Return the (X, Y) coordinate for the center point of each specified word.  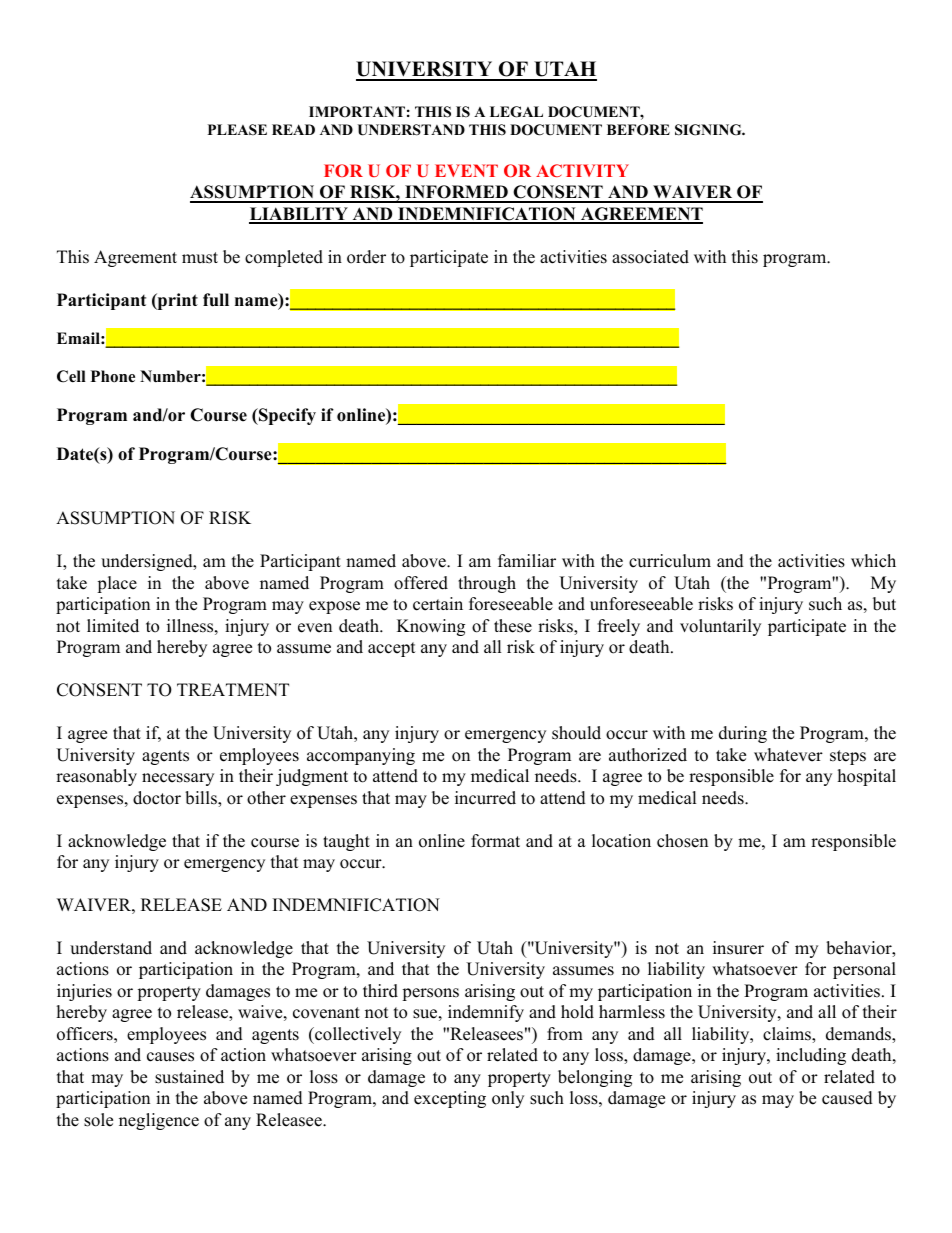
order (366, 257)
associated (650, 257)
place (117, 584)
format (495, 841)
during (743, 734)
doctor (157, 798)
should (576, 733)
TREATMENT (233, 689)
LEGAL (516, 112)
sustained (189, 1077)
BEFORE (638, 130)
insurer (738, 948)
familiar (527, 560)
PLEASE (237, 130)
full (216, 300)
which (873, 561)
